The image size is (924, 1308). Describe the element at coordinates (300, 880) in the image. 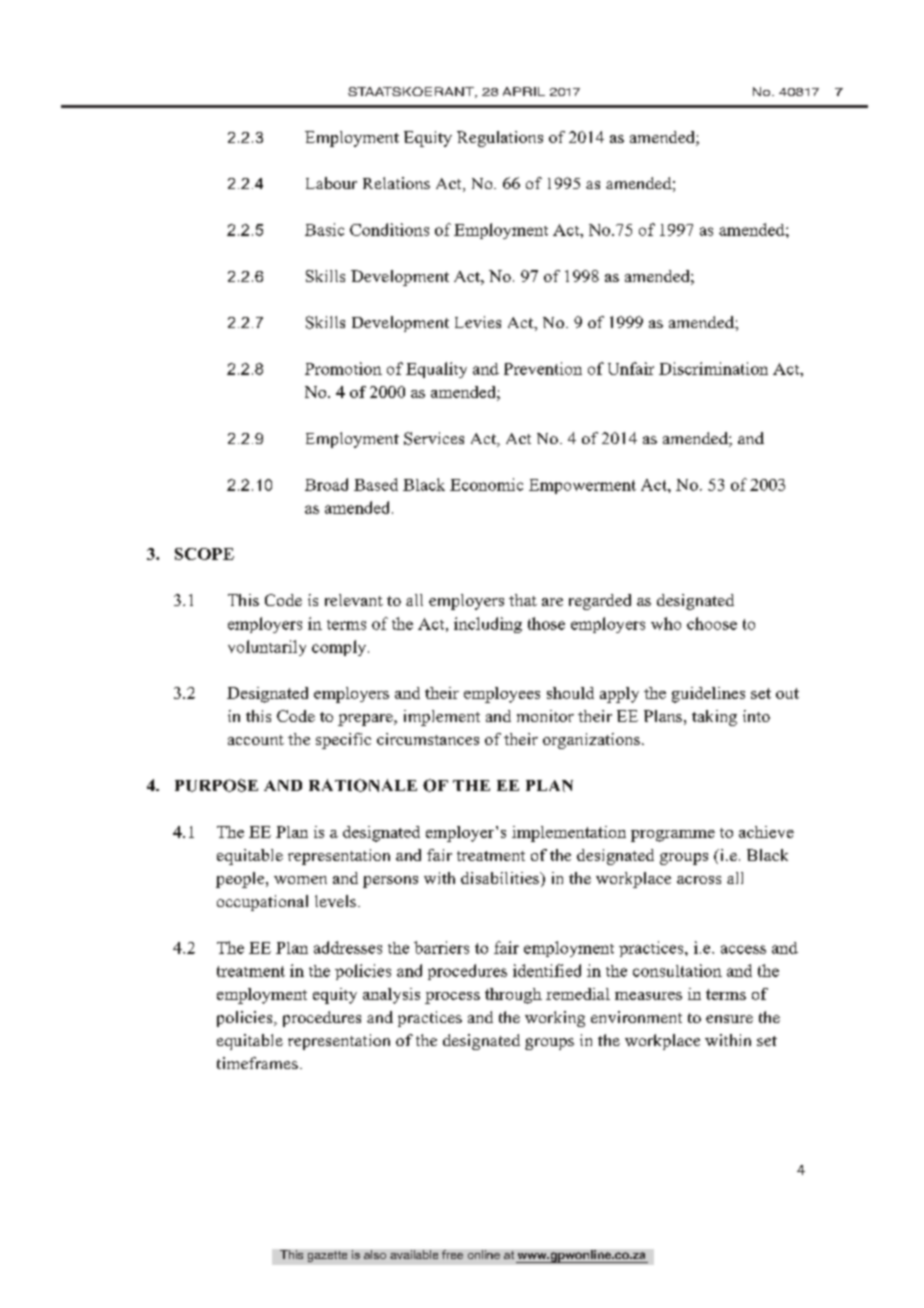

I see `women` at that location.
